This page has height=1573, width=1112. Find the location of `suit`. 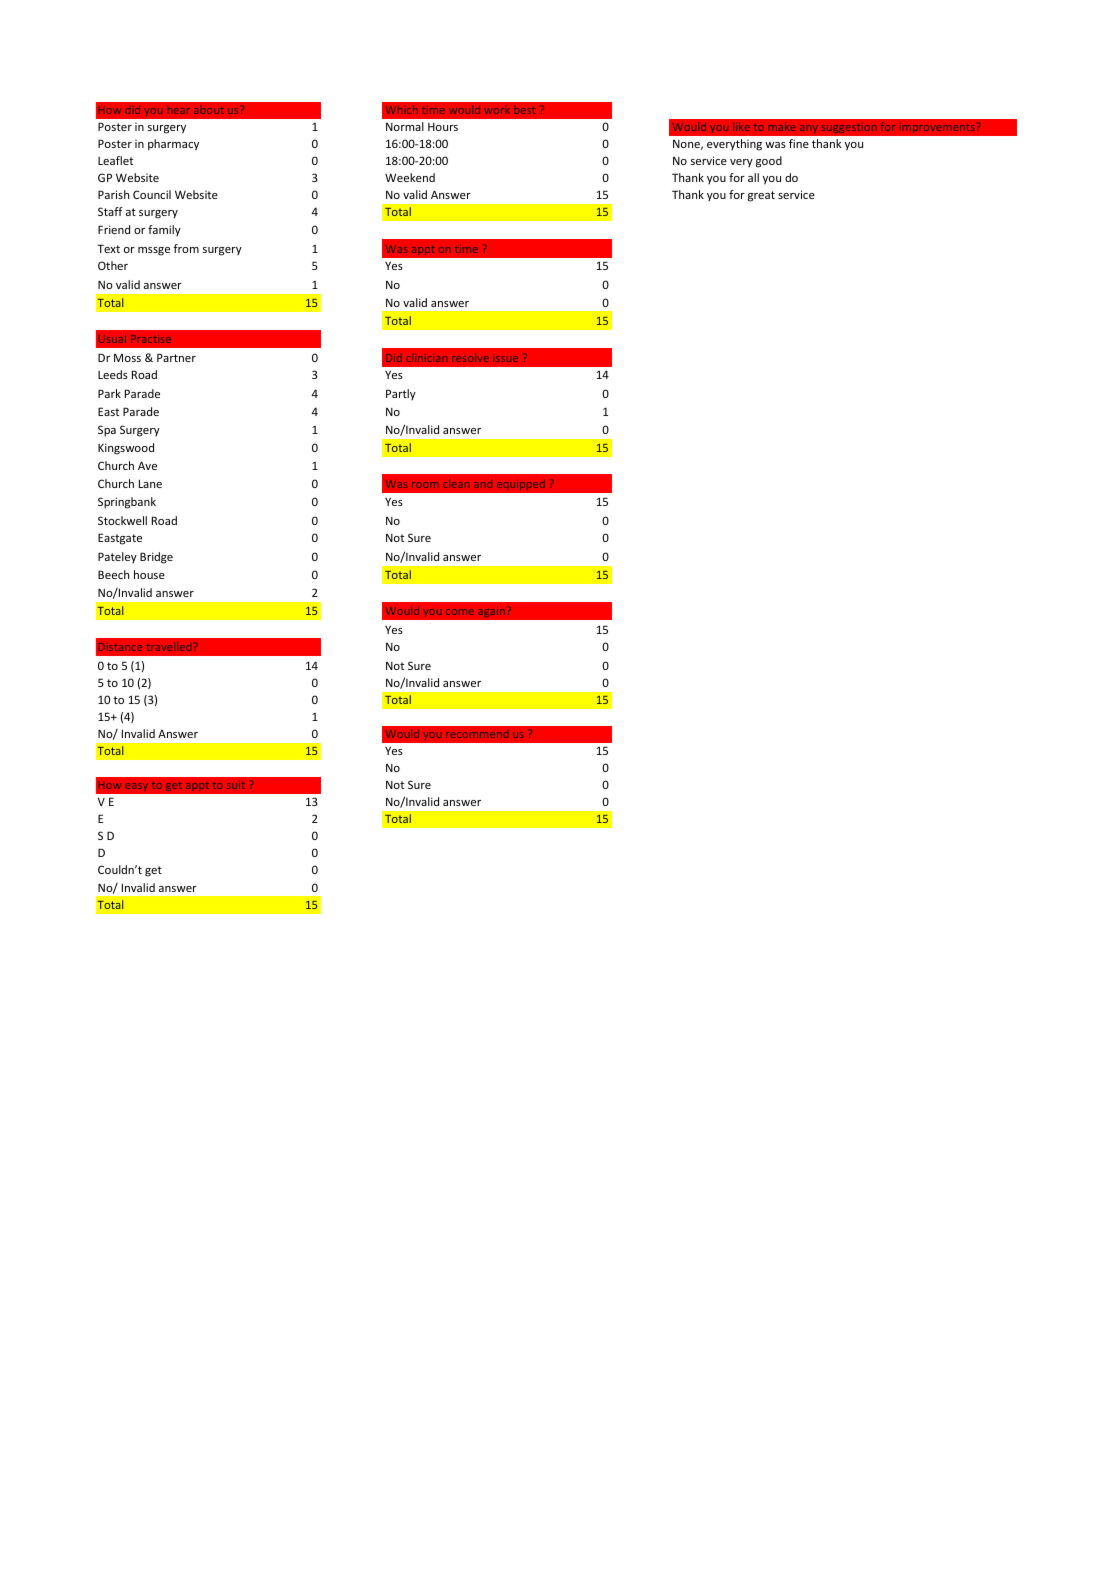

suit is located at coordinates (236, 785).
